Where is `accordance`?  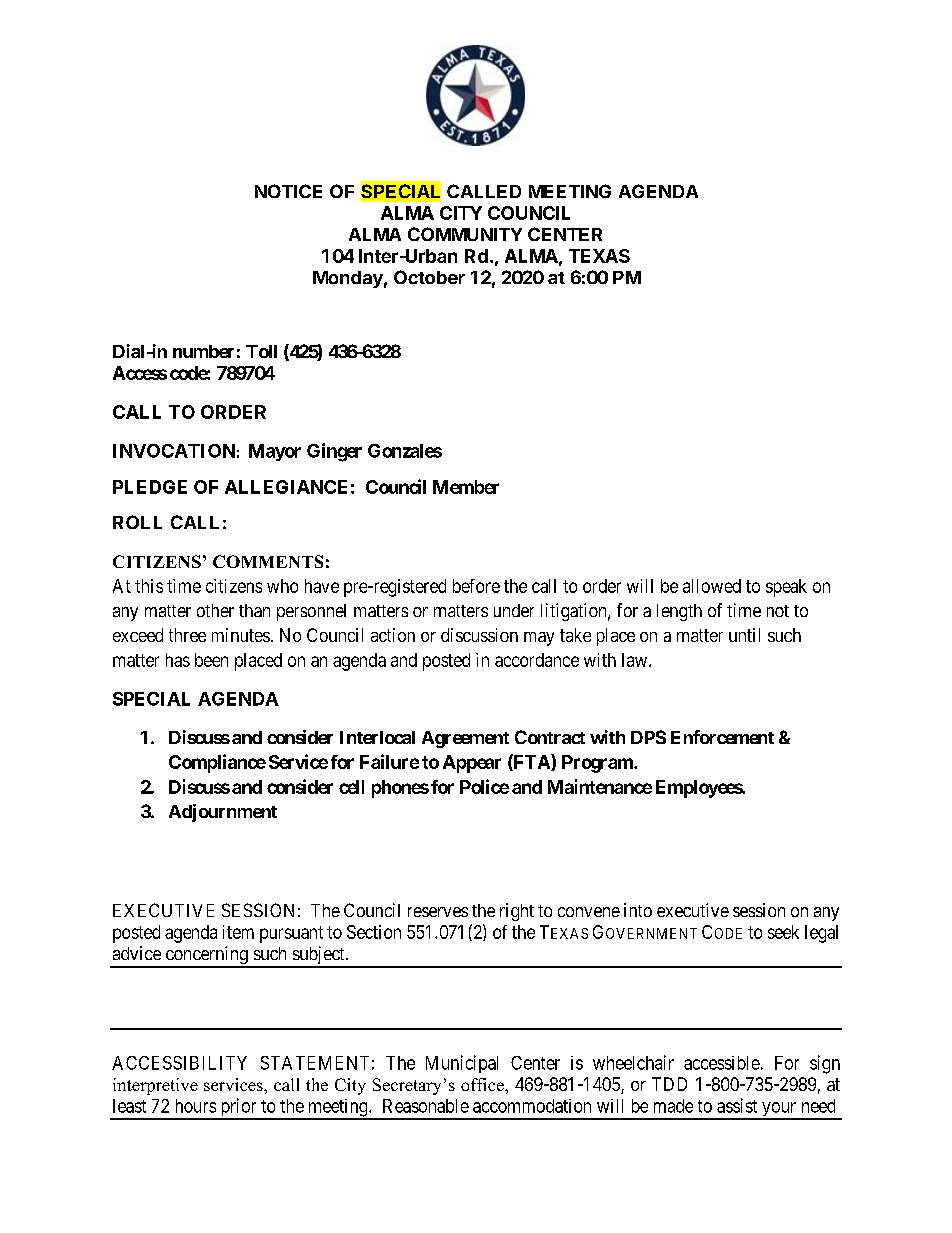 accordance is located at coordinates (537, 660).
